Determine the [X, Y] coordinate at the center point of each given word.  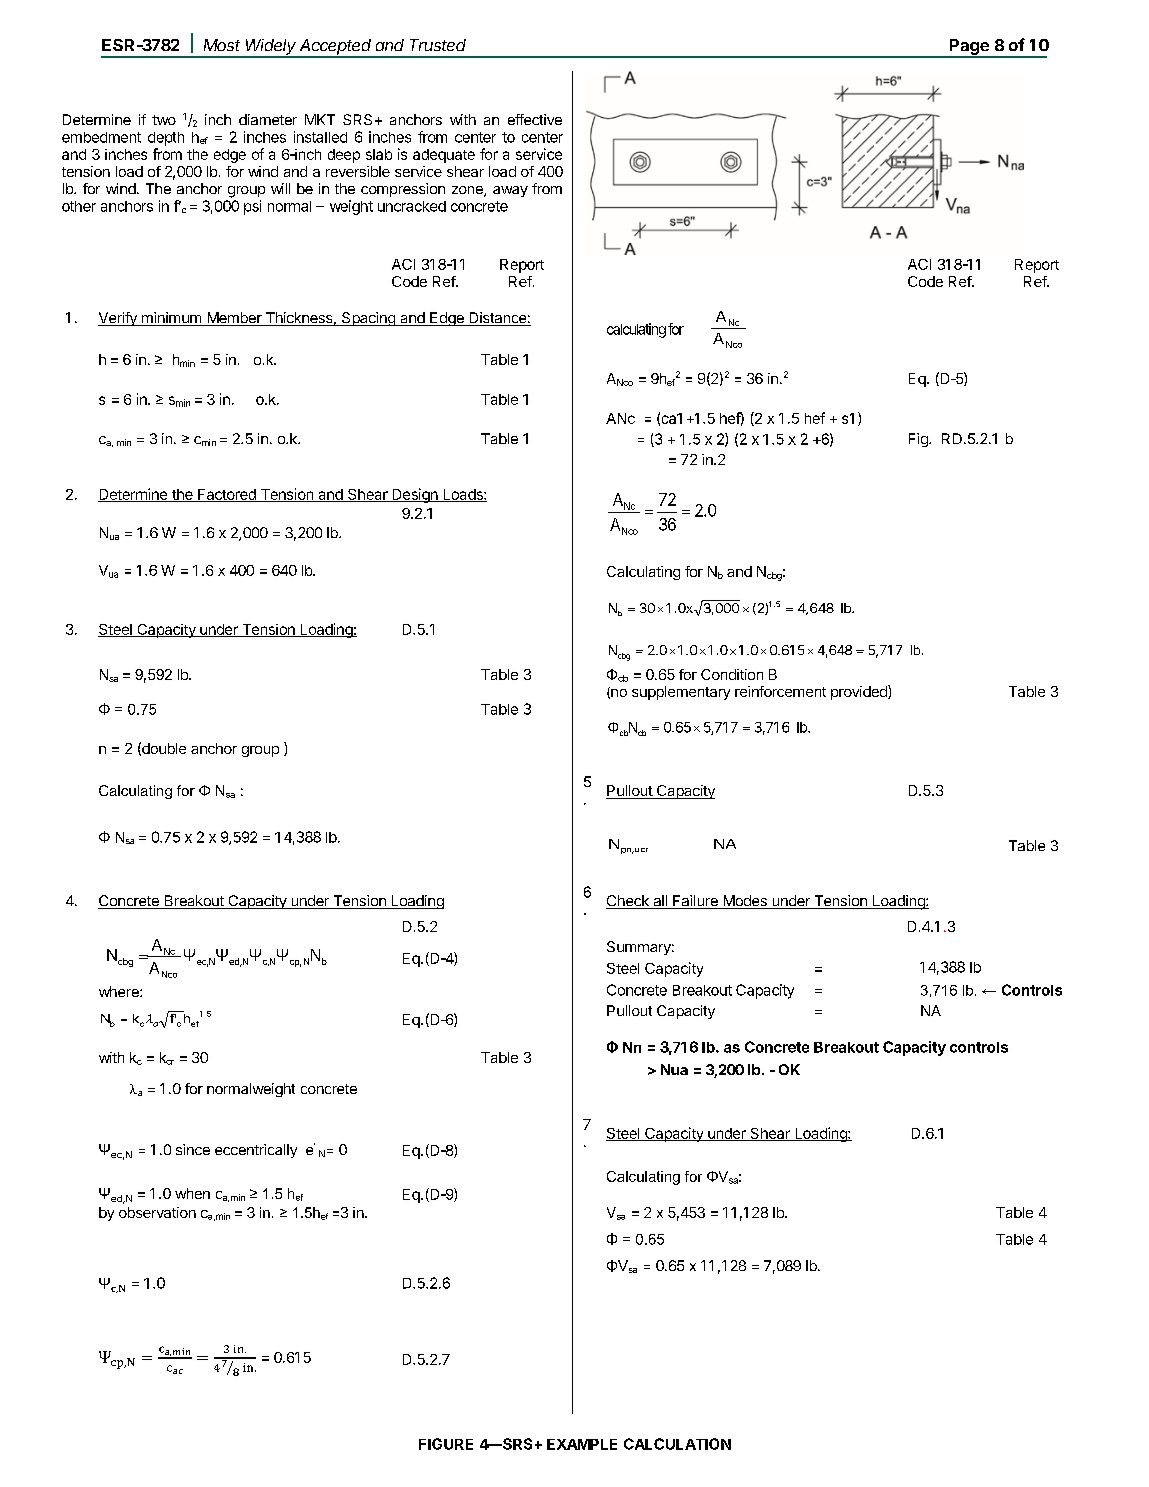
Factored [227, 495]
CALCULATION [677, 1444]
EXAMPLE [582, 1444]
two [164, 120]
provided [860, 692]
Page [969, 48]
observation [157, 1212]
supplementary [681, 693]
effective [535, 119]
